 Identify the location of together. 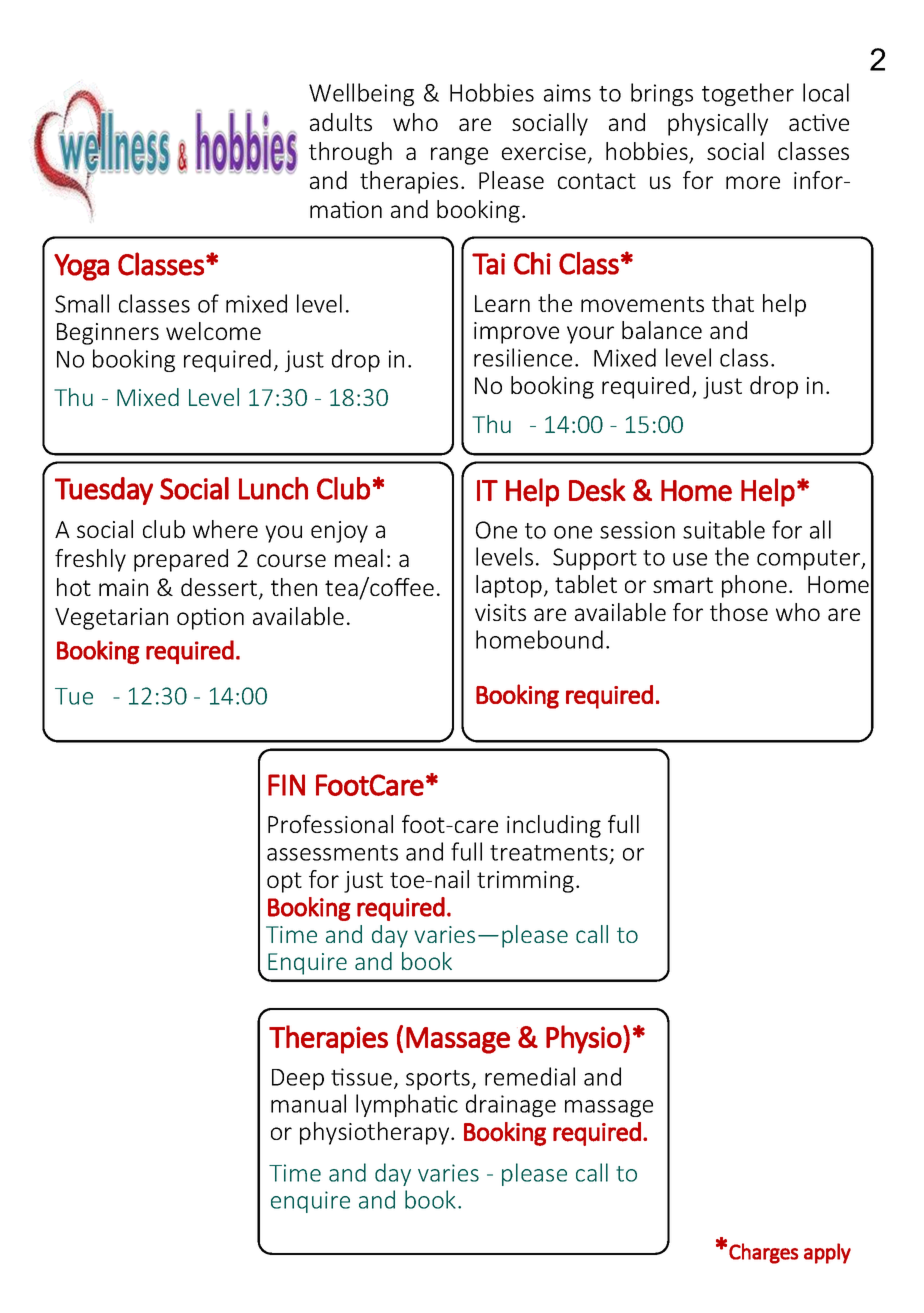
(748, 94).
